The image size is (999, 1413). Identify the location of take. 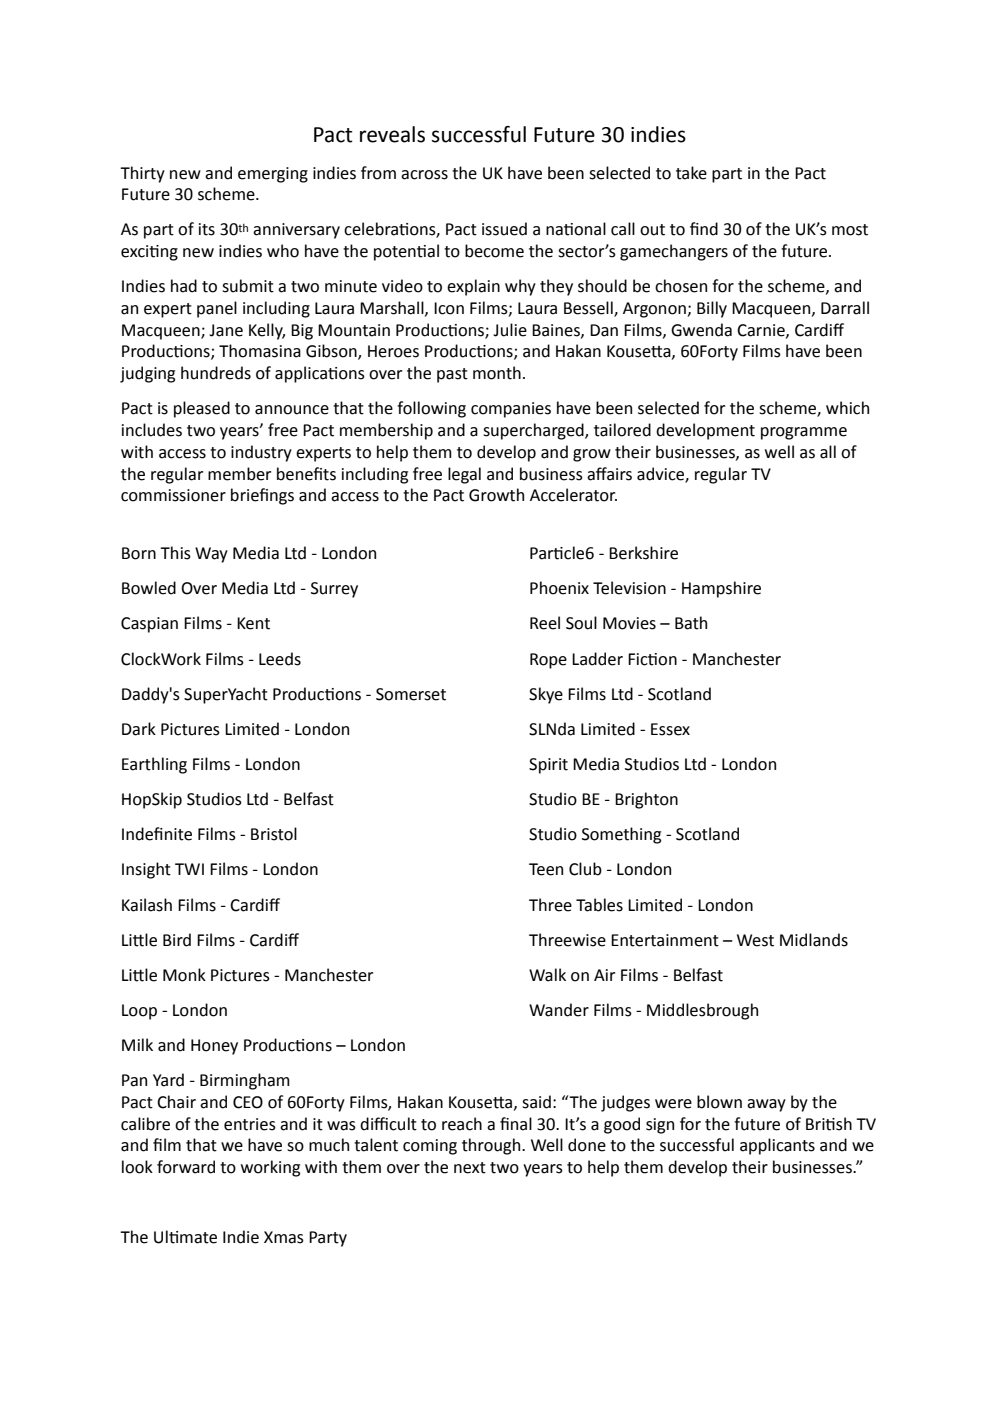
(691, 173).
